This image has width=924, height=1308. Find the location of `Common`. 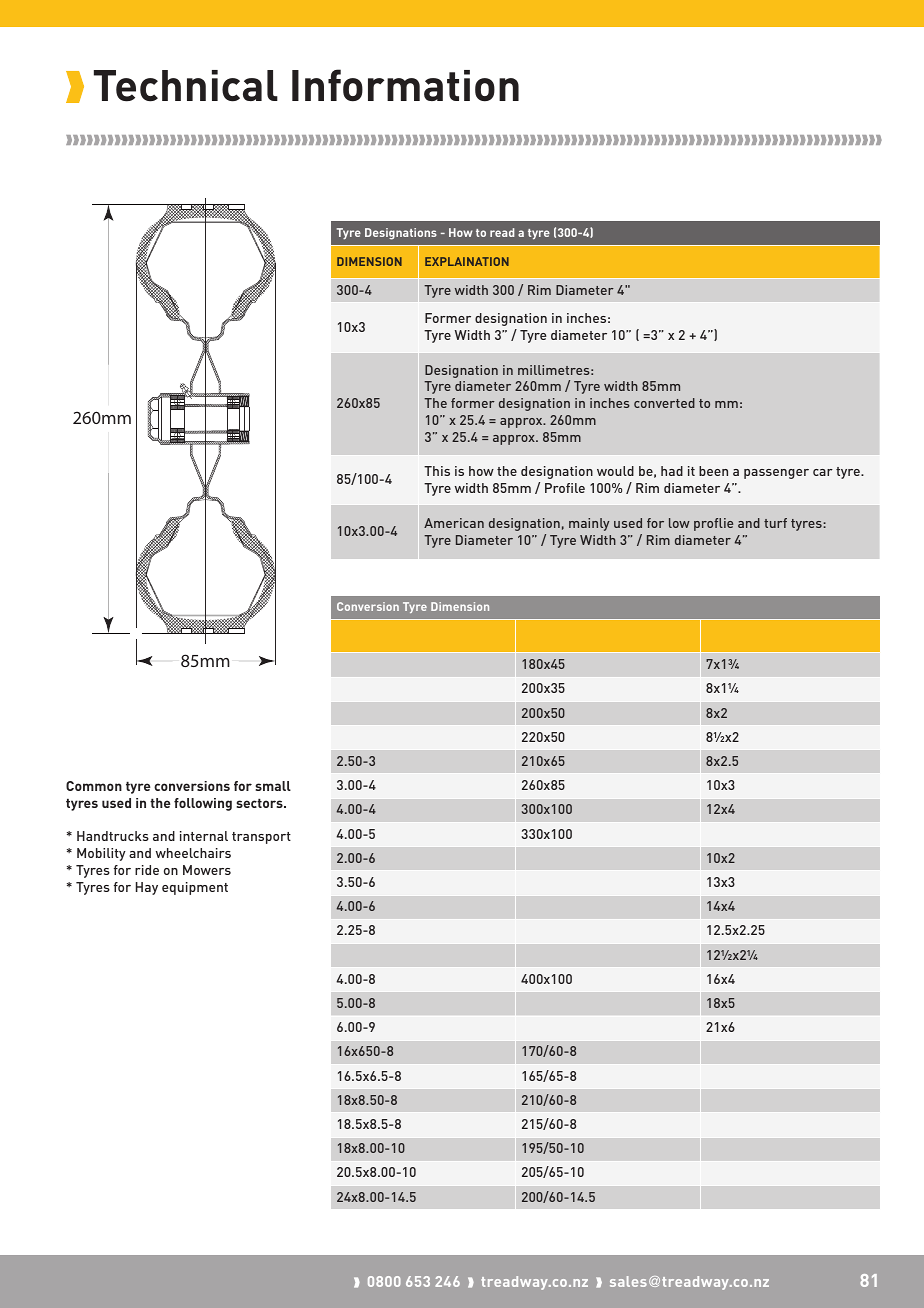

Common is located at coordinates (94, 786).
